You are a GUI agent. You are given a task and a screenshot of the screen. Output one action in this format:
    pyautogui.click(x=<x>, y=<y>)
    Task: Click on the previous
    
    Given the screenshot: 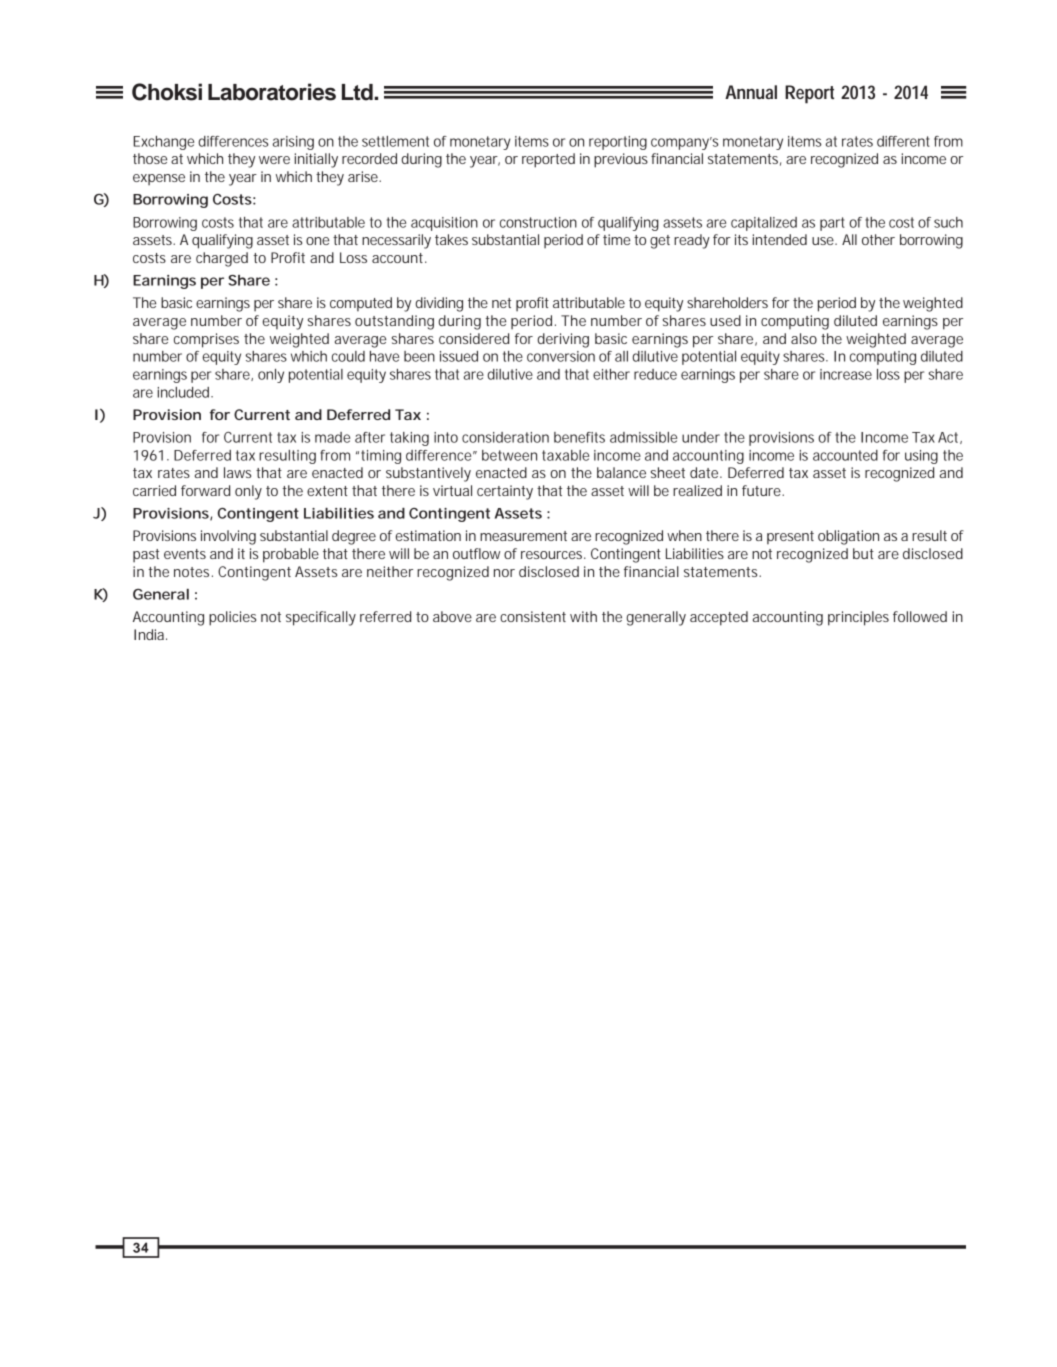 What is the action you would take?
    pyautogui.click(x=623, y=160)
